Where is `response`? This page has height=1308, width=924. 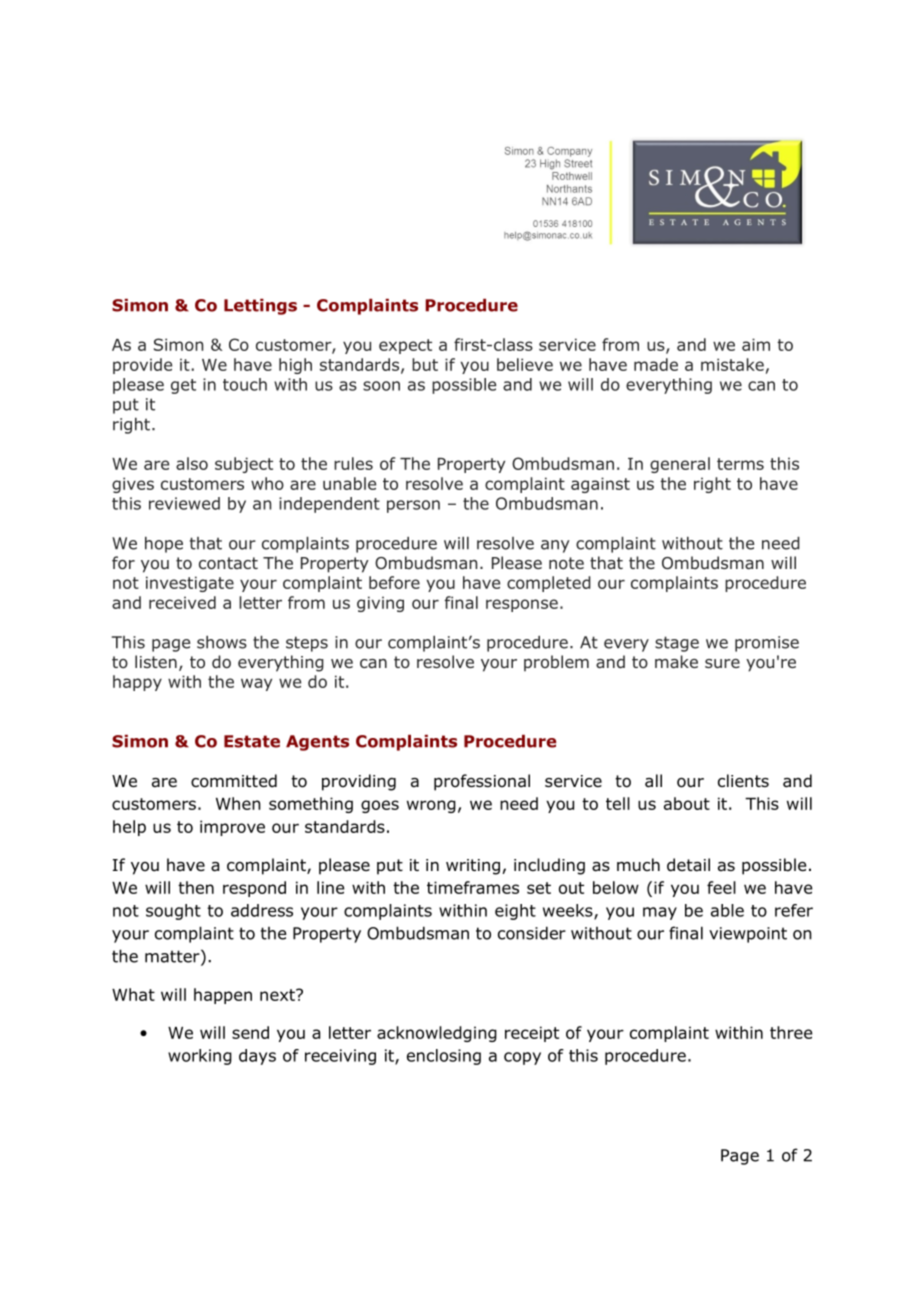
response is located at coordinates (522, 605).
